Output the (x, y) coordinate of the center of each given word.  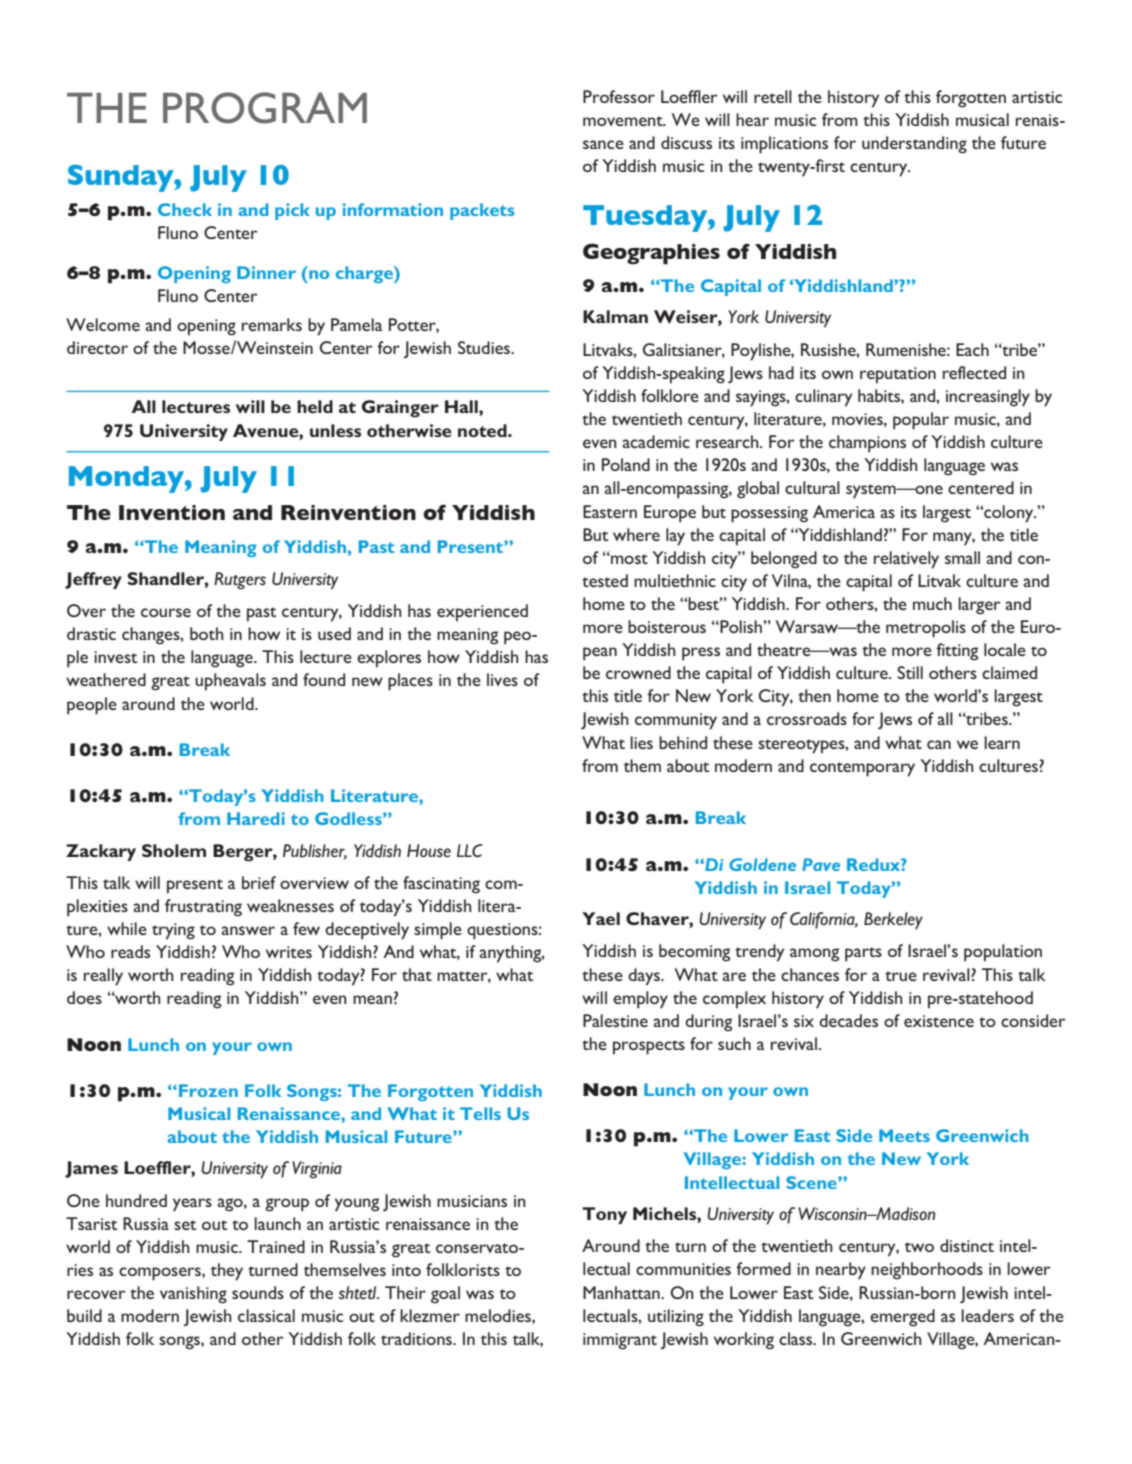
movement (624, 121)
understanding (914, 145)
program (265, 108)
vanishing (193, 1295)
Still (910, 672)
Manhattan (622, 1292)
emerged (902, 1318)
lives (502, 679)
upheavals (230, 682)
